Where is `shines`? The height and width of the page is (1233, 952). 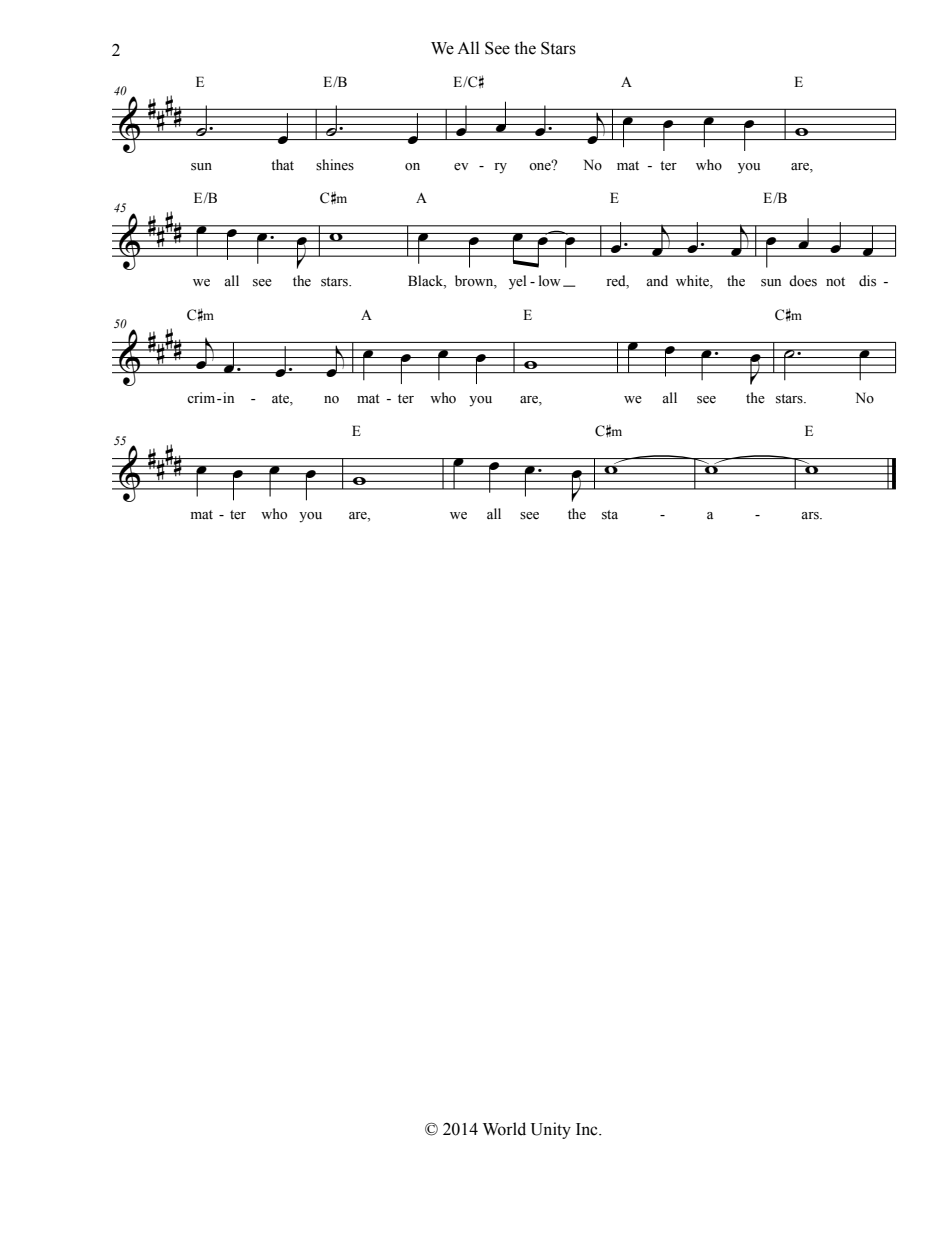 shines is located at coordinates (335, 165).
